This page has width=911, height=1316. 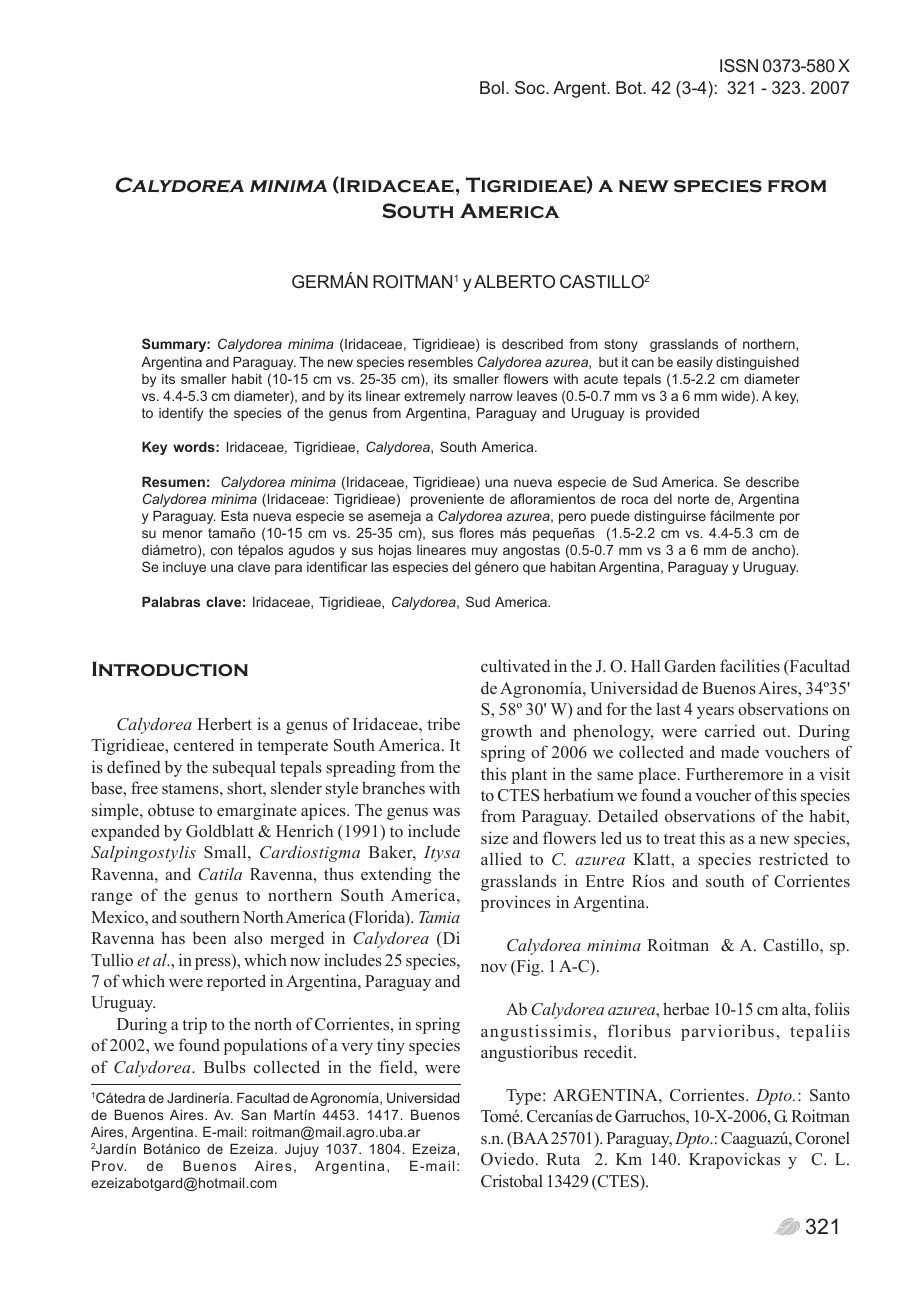 I want to click on Oviedo, so click(x=507, y=1159).
